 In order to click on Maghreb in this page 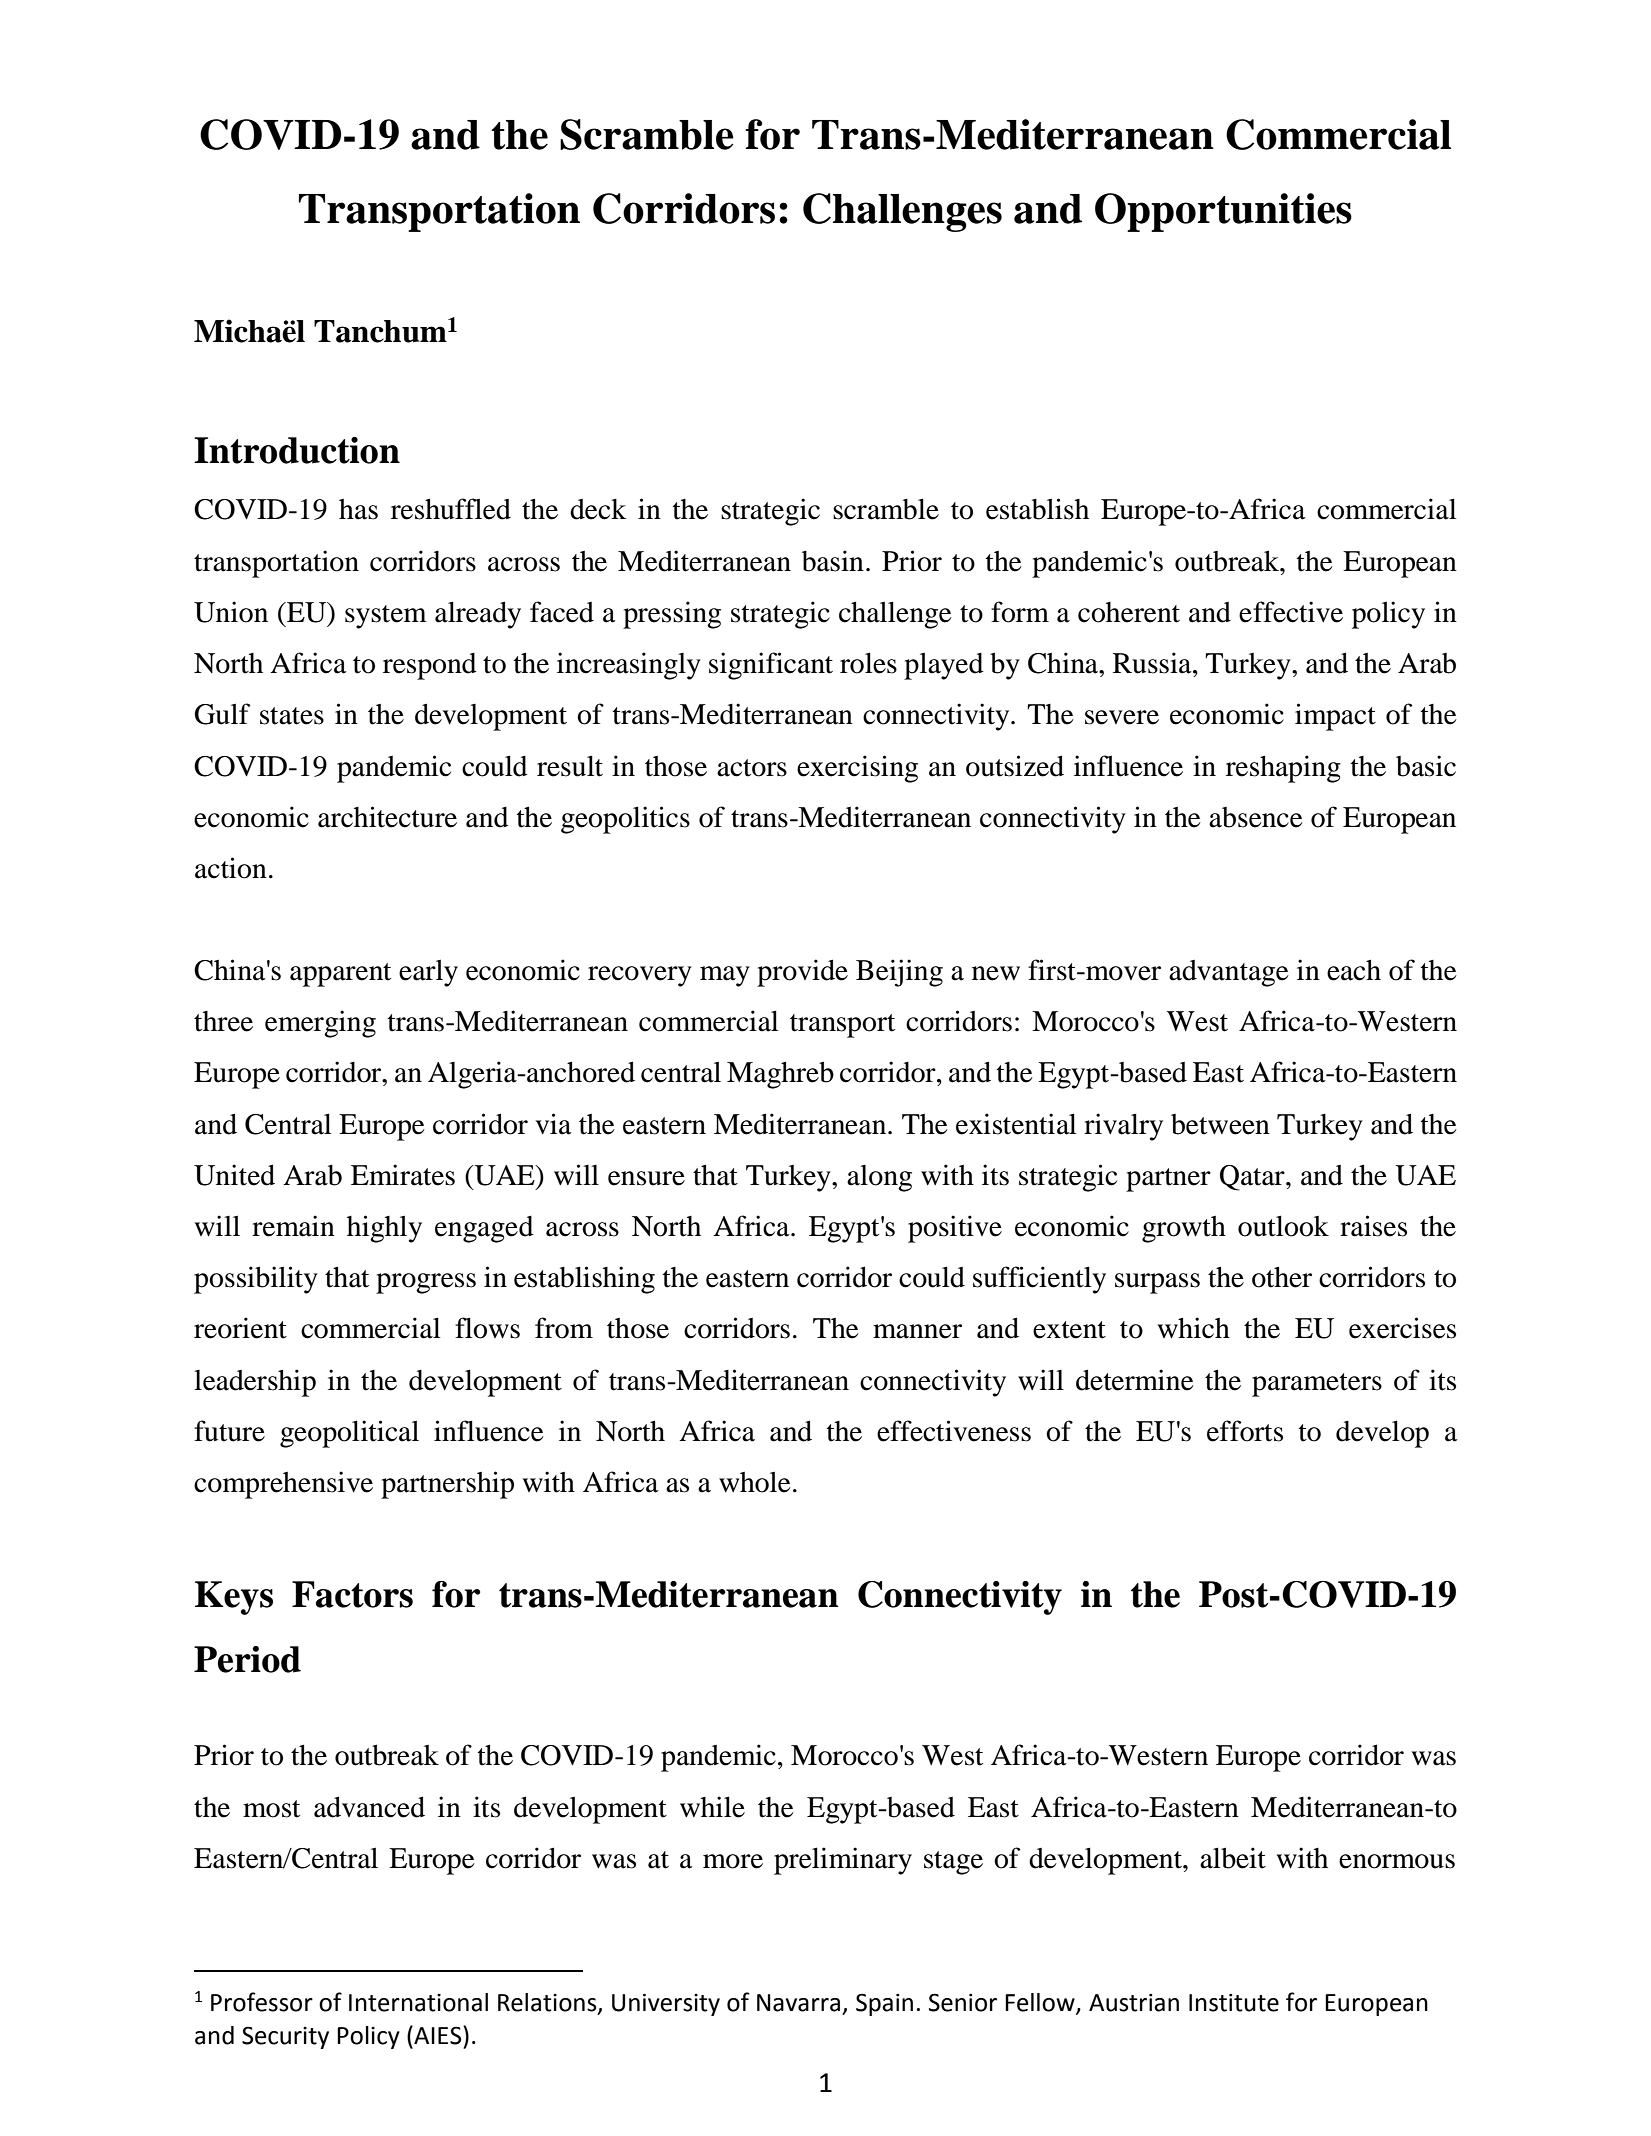, I will do `click(780, 1075)`.
